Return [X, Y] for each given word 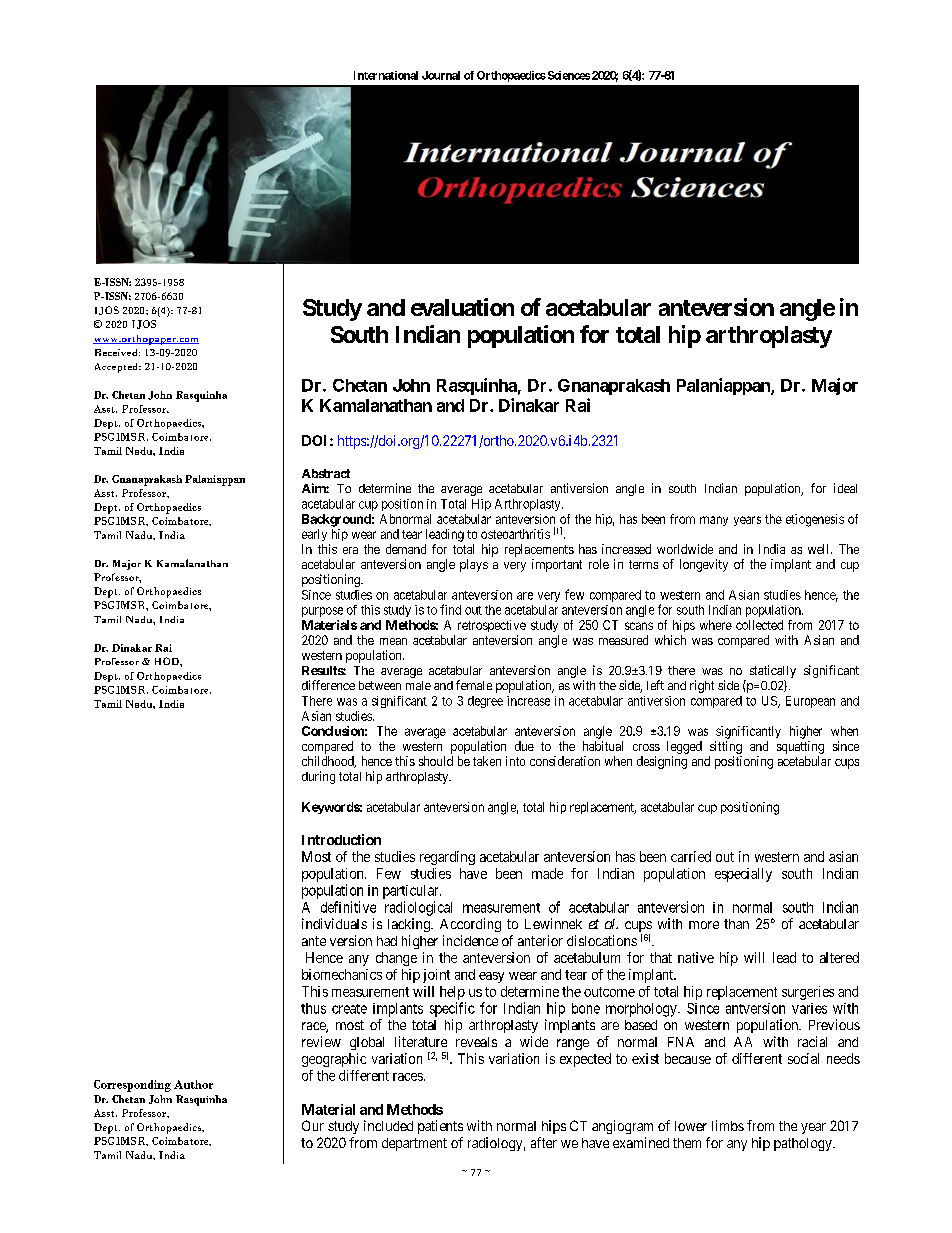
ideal [845, 488]
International [386, 75]
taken [487, 761]
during [318, 777]
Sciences [567, 75]
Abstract [326, 473]
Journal [441, 75]
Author [193, 1084]
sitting [726, 747]
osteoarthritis [515, 534]
